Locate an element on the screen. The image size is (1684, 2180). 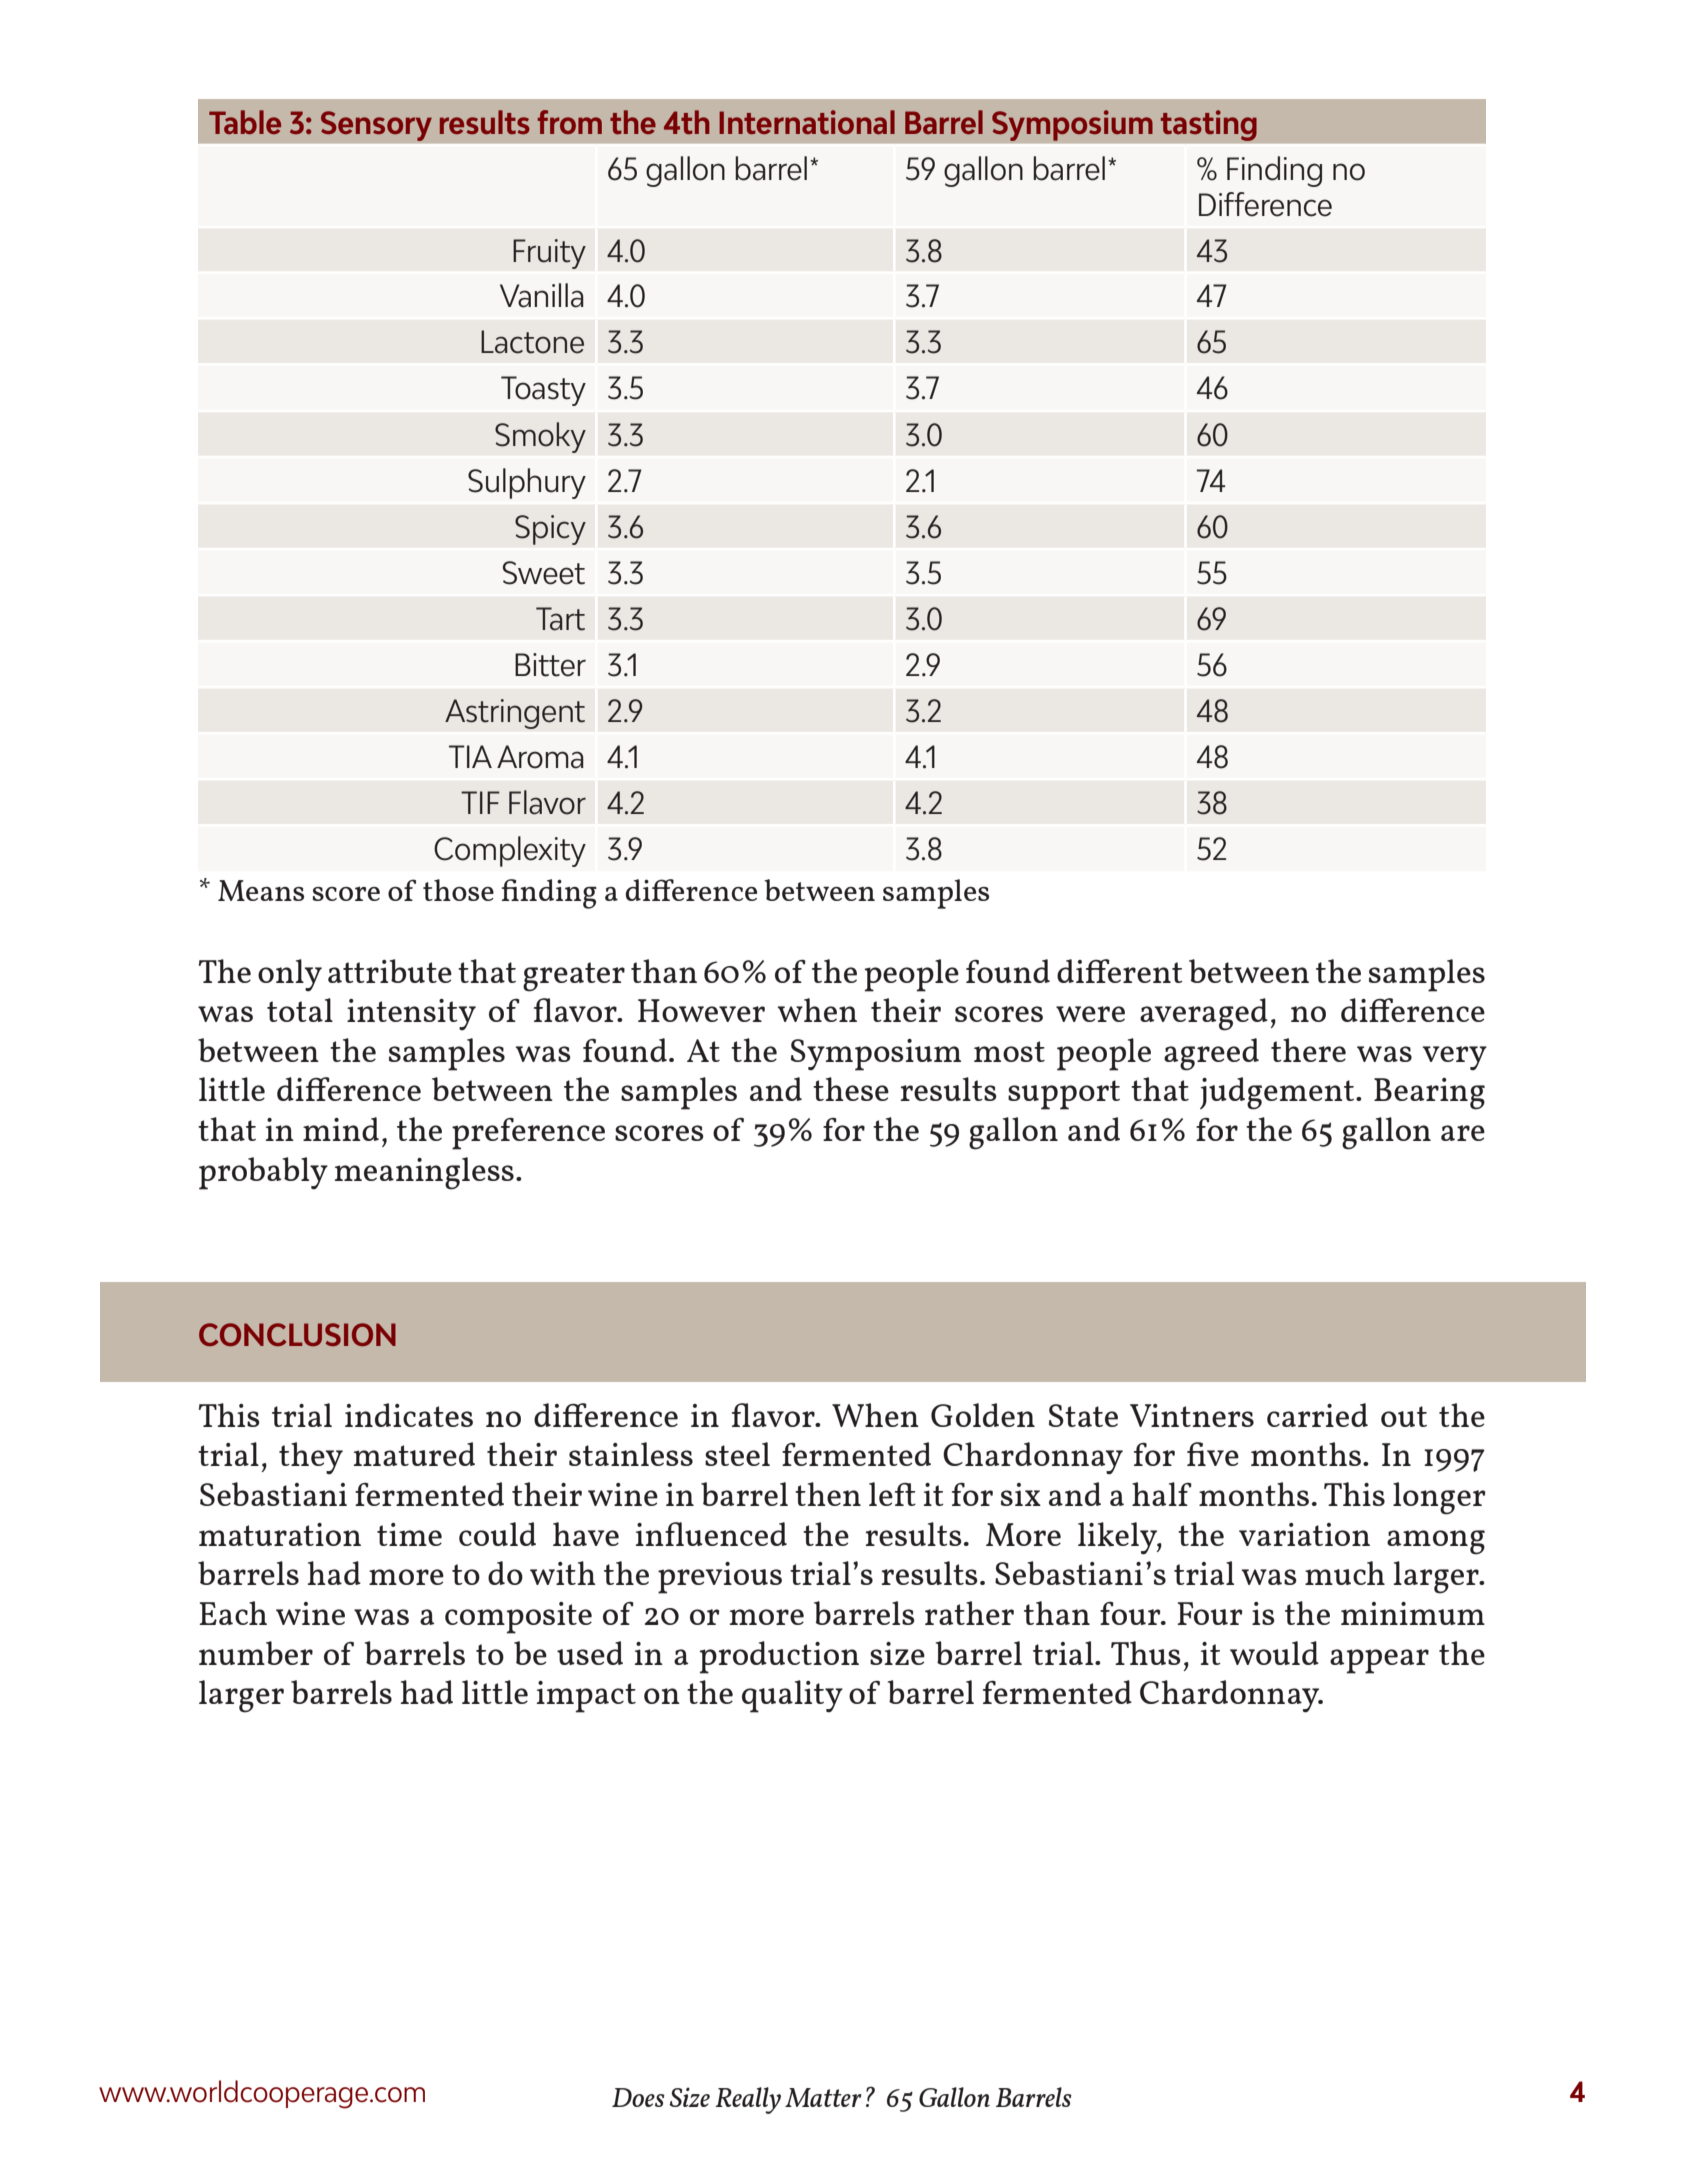
Does is located at coordinates (638, 2097).
